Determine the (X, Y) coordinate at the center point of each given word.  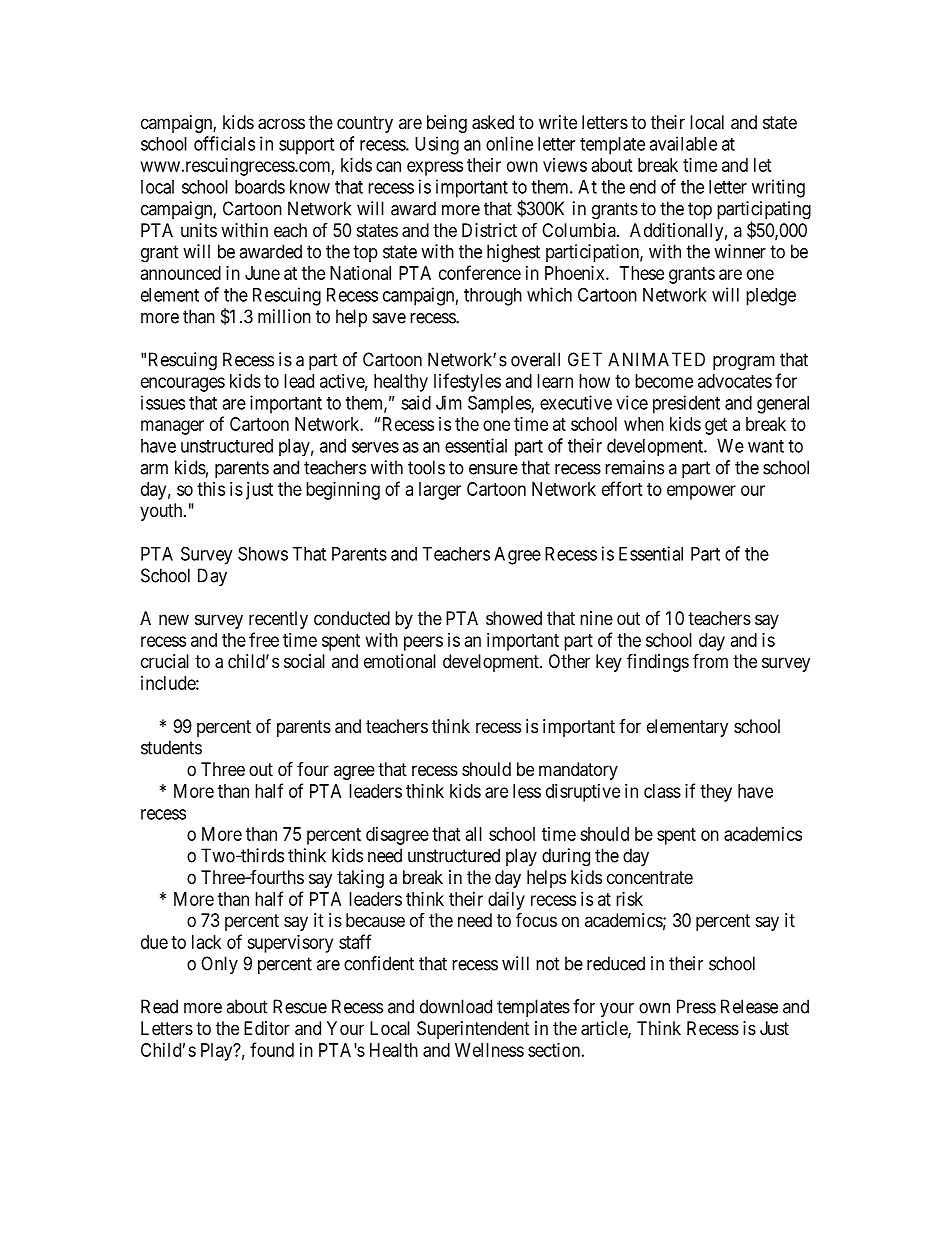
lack (206, 942)
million (284, 316)
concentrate (650, 877)
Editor (267, 1028)
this (211, 489)
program (744, 363)
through (493, 297)
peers (423, 643)
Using (437, 145)
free (264, 639)
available (683, 143)
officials (224, 143)
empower (701, 492)
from (710, 660)
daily (506, 901)
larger (440, 491)
